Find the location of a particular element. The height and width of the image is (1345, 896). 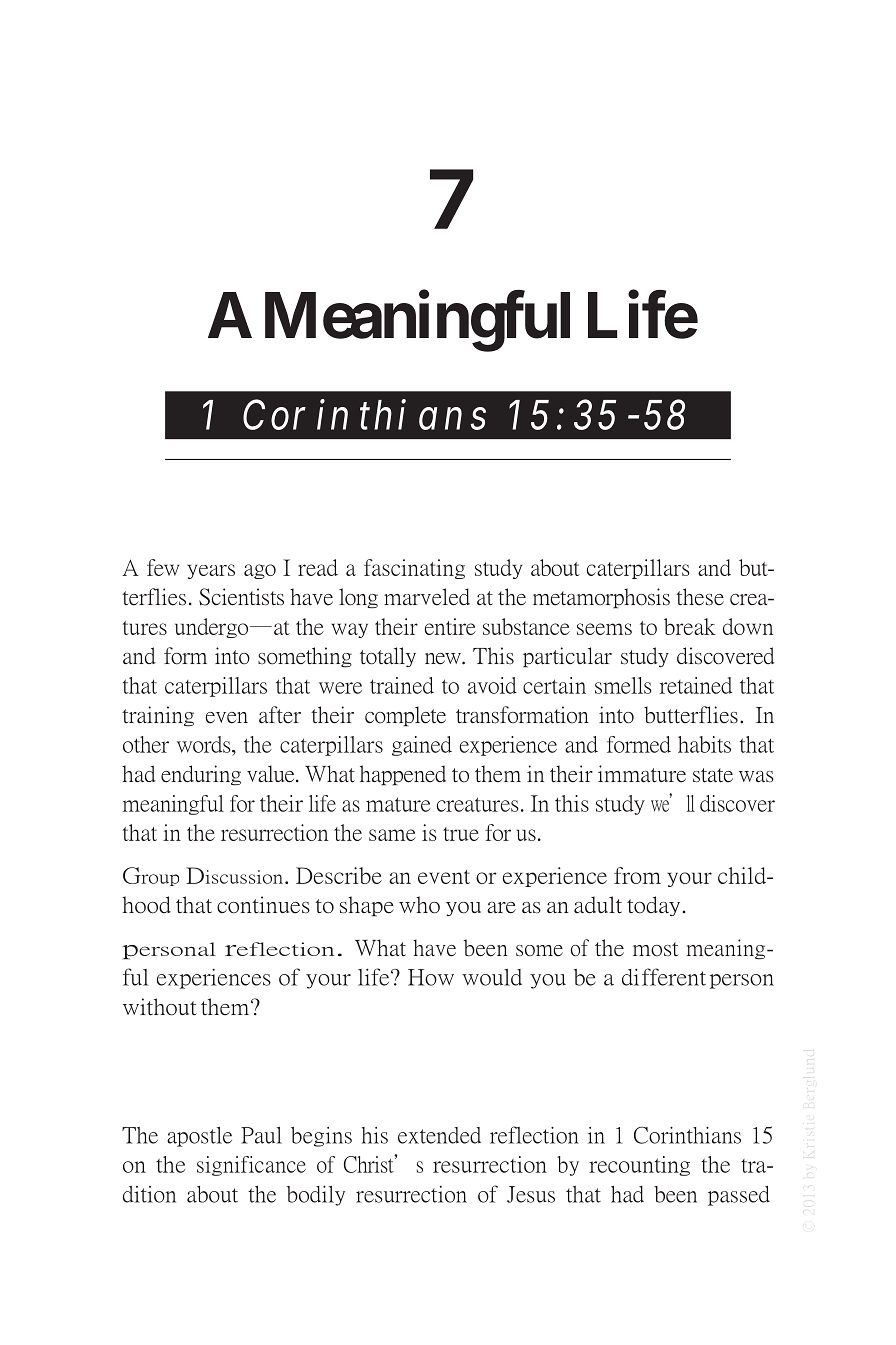

state is located at coordinates (713, 775).
